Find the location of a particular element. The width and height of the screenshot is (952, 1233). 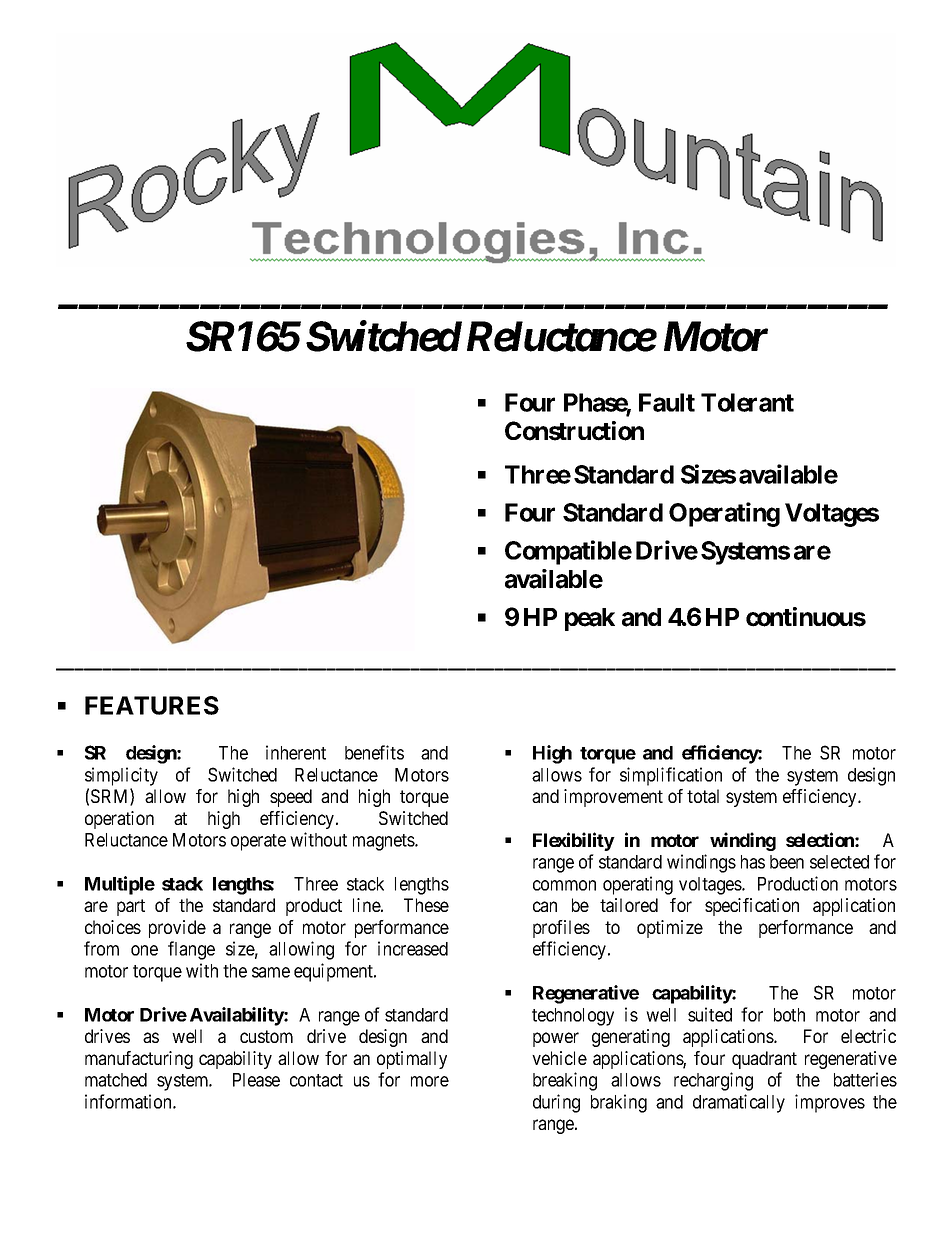

Fault is located at coordinates (667, 402).
